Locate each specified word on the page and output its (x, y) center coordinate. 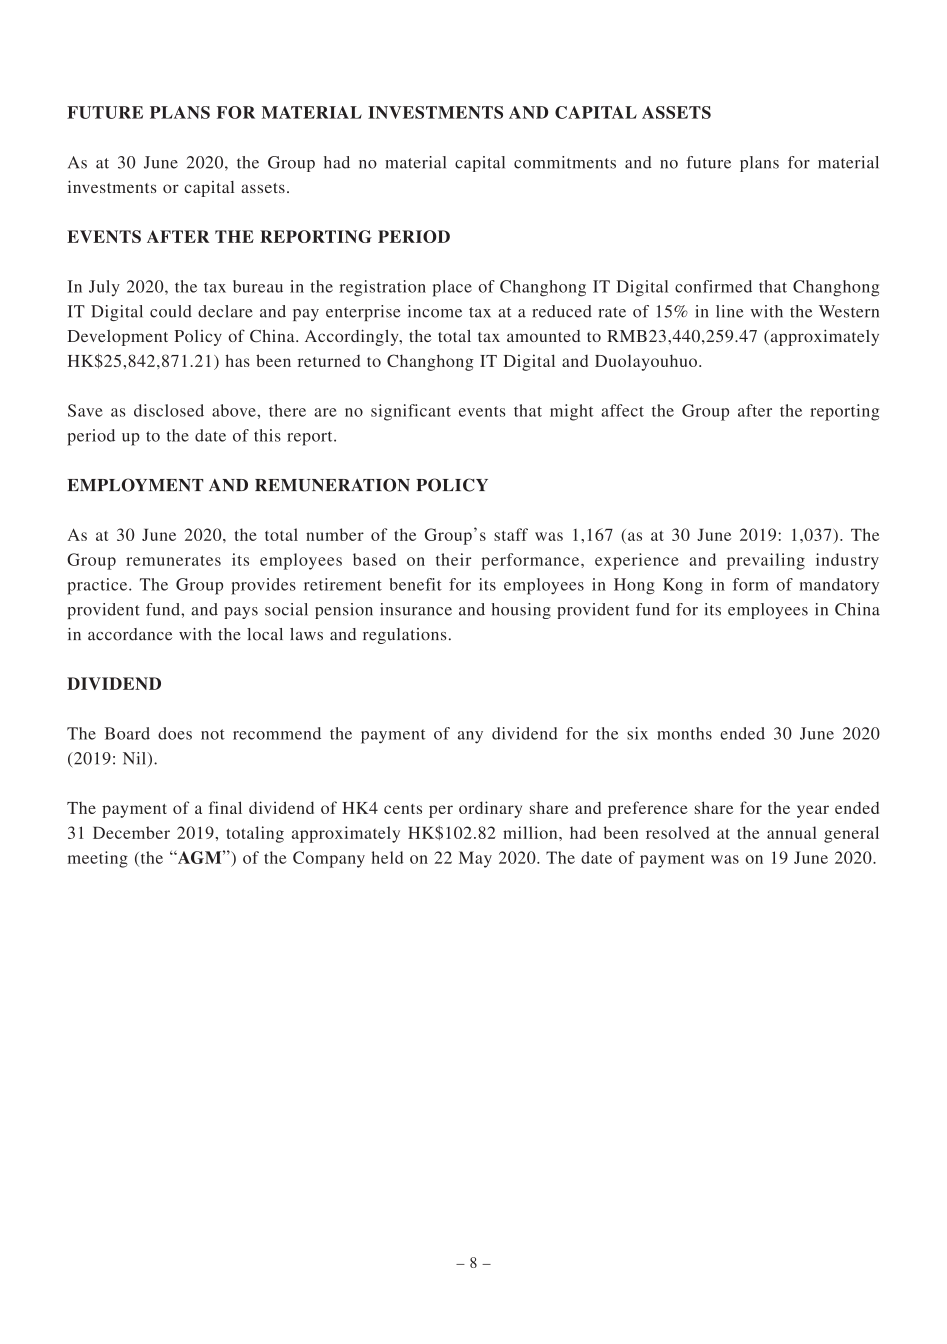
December (131, 832)
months (684, 733)
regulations (404, 636)
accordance (130, 634)
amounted (543, 336)
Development (117, 338)
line (730, 311)
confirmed (713, 286)
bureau (258, 286)
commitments (565, 162)
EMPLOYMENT (135, 485)
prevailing (766, 561)
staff (511, 534)
